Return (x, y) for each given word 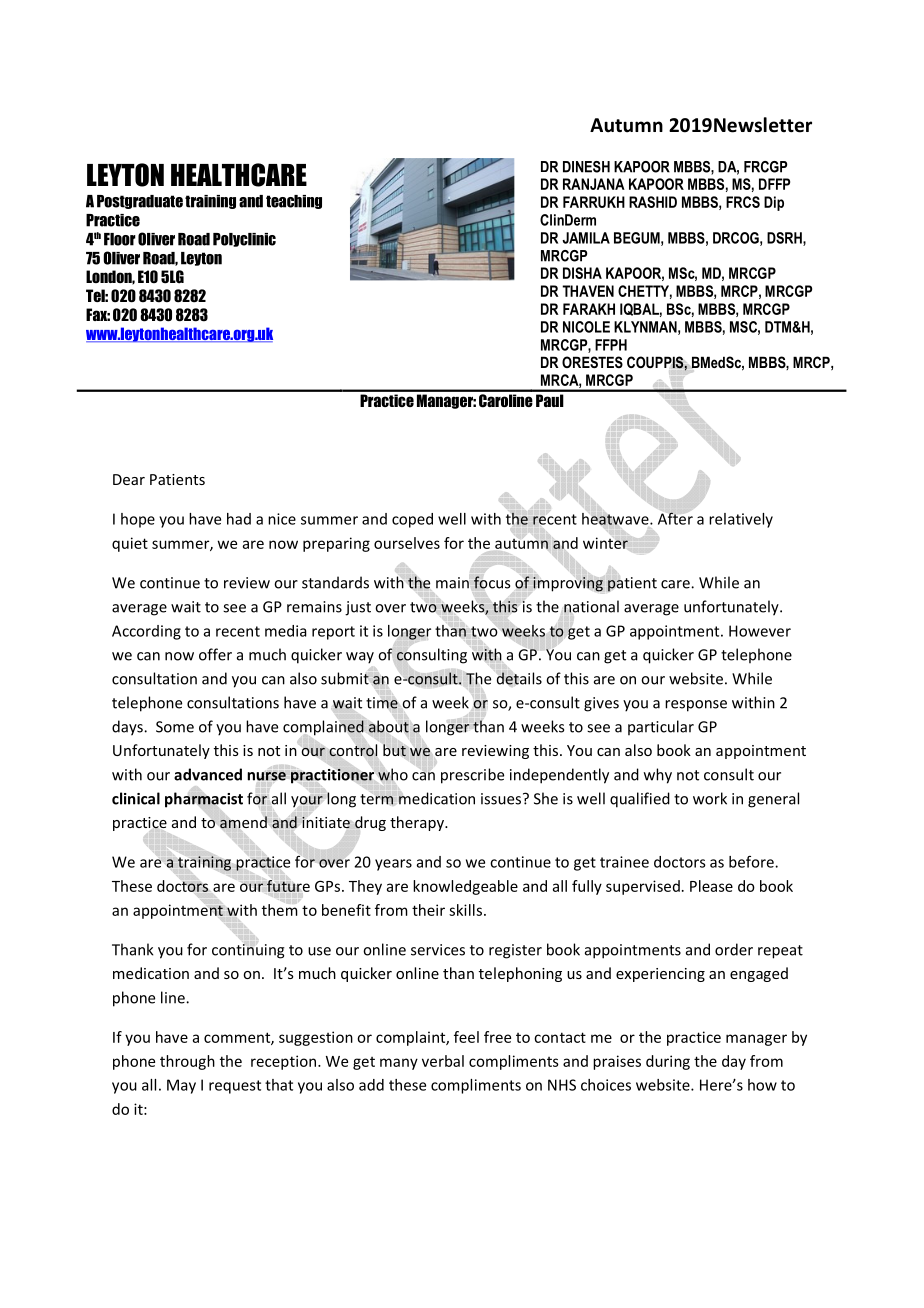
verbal (443, 1061)
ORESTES (592, 362)
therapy (418, 823)
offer (215, 654)
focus (492, 582)
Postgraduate (140, 202)
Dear (129, 479)
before (752, 862)
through (187, 1062)
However (760, 631)
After (675, 518)
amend (243, 822)
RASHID (653, 202)
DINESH (586, 167)
